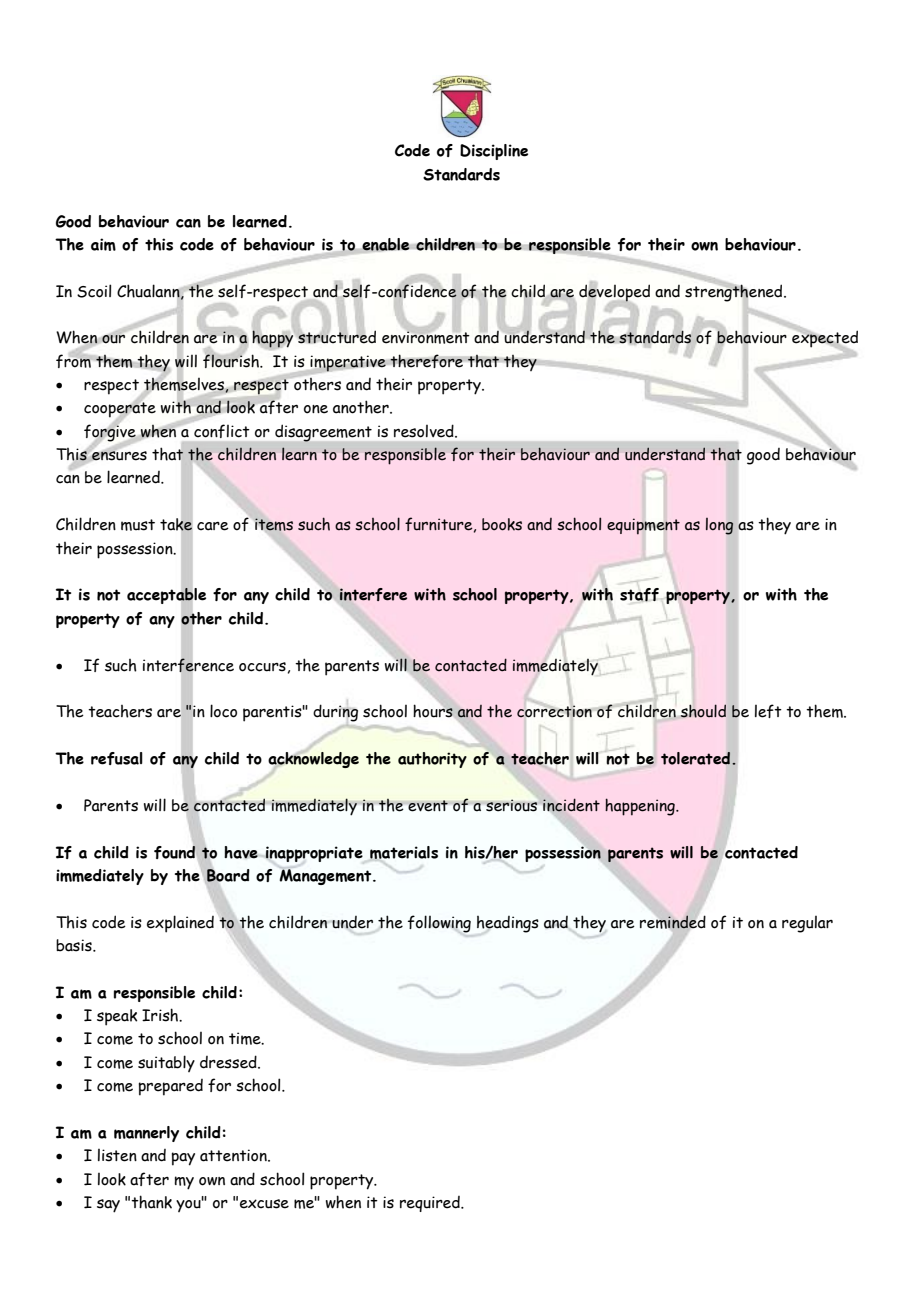 The image size is (924, 1308). What do you see at coordinates (103, 244) in the image?
I see `aim` at bounding box center [103, 244].
